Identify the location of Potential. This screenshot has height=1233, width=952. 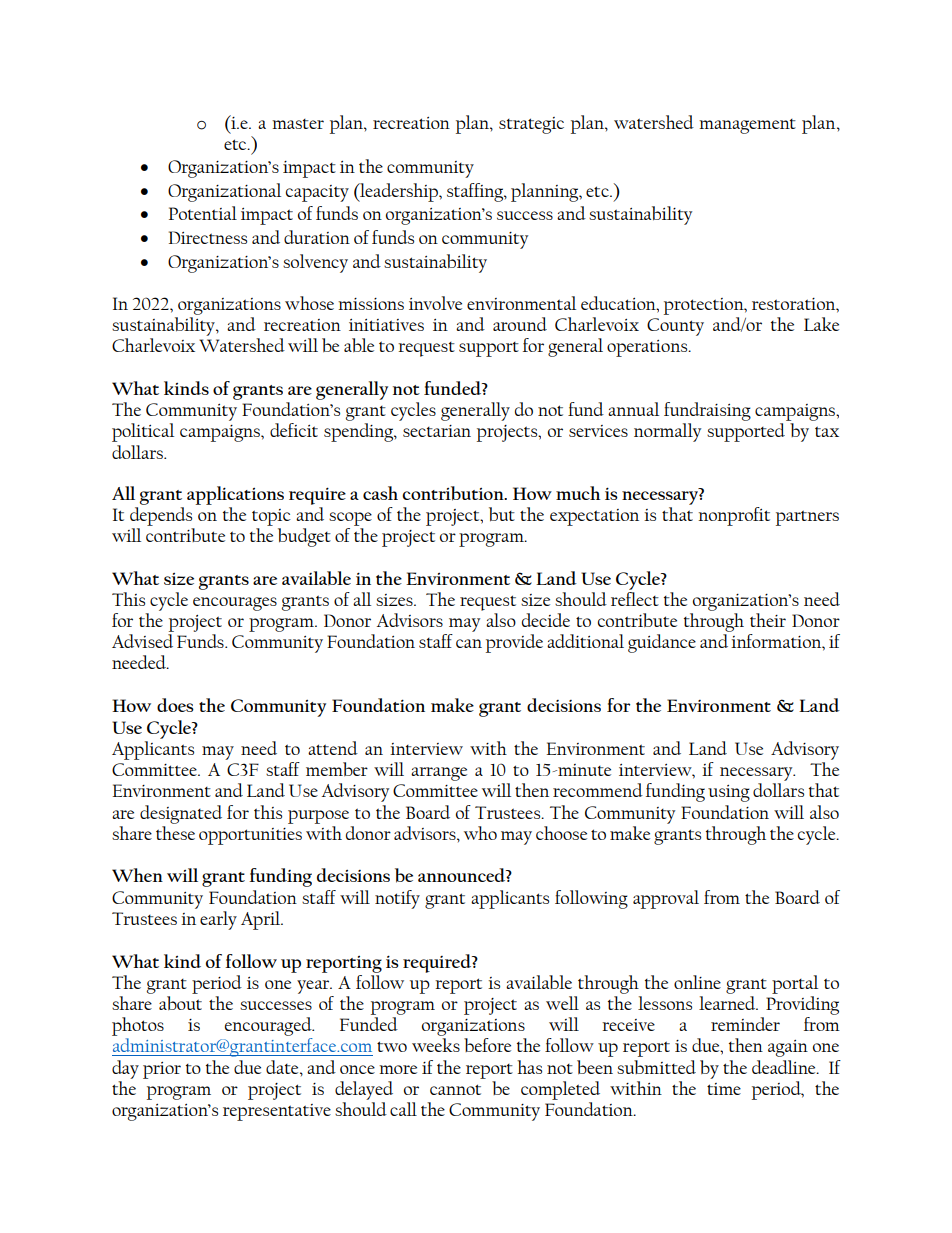
(203, 213).
